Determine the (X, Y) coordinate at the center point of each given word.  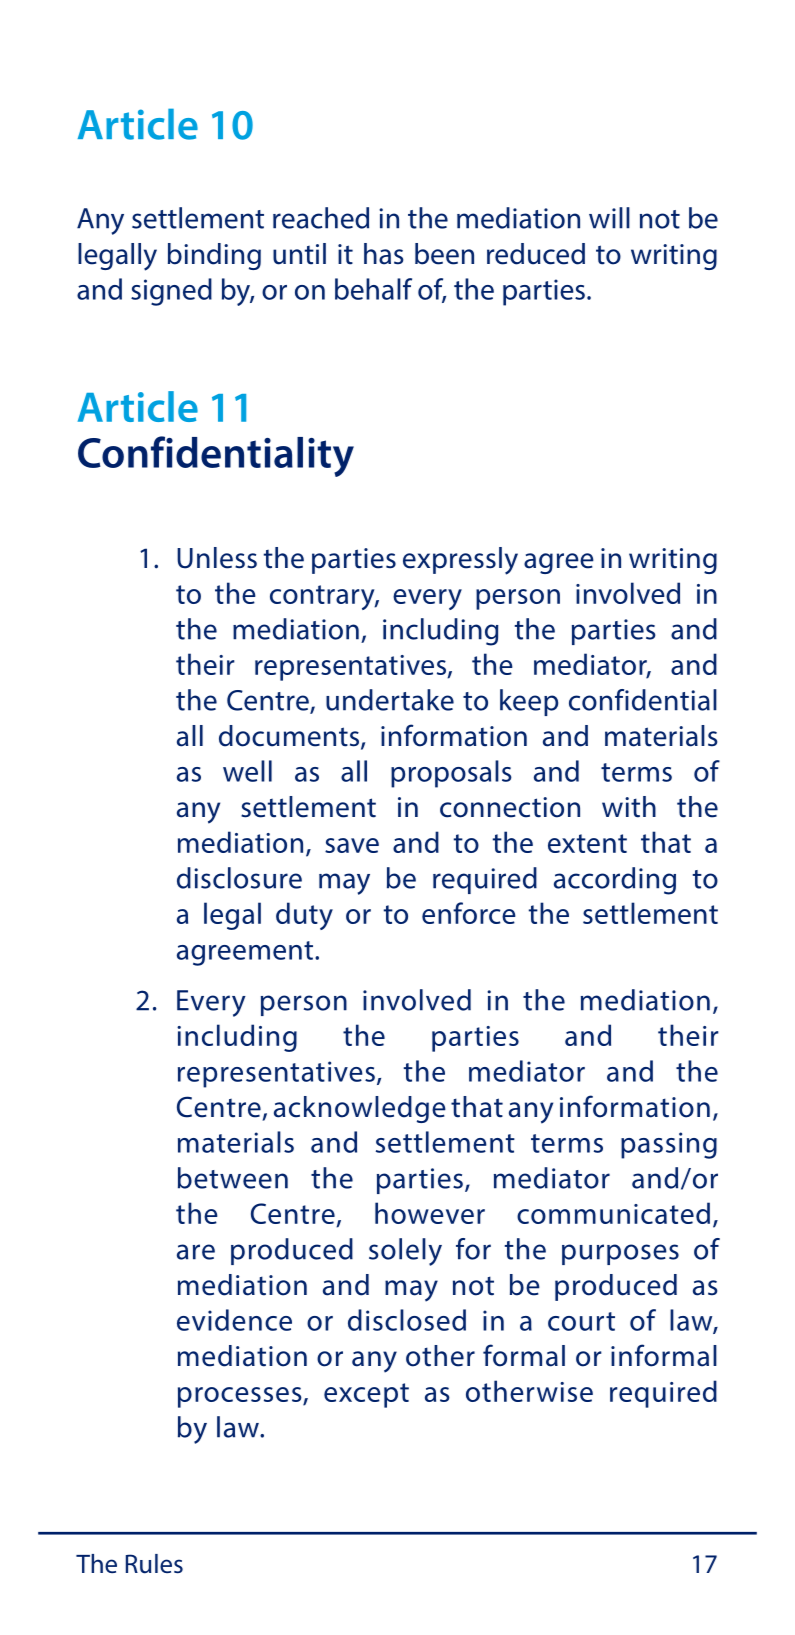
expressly (460, 561)
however (430, 1213)
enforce (469, 913)
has (383, 254)
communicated (613, 1213)
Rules (154, 1564)
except (366, 1395)
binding (214, 256)
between (233, 1178)
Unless (217, 558)
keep (529, 702)
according (615, 881)
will (609, 218)
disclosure (239, 878)
